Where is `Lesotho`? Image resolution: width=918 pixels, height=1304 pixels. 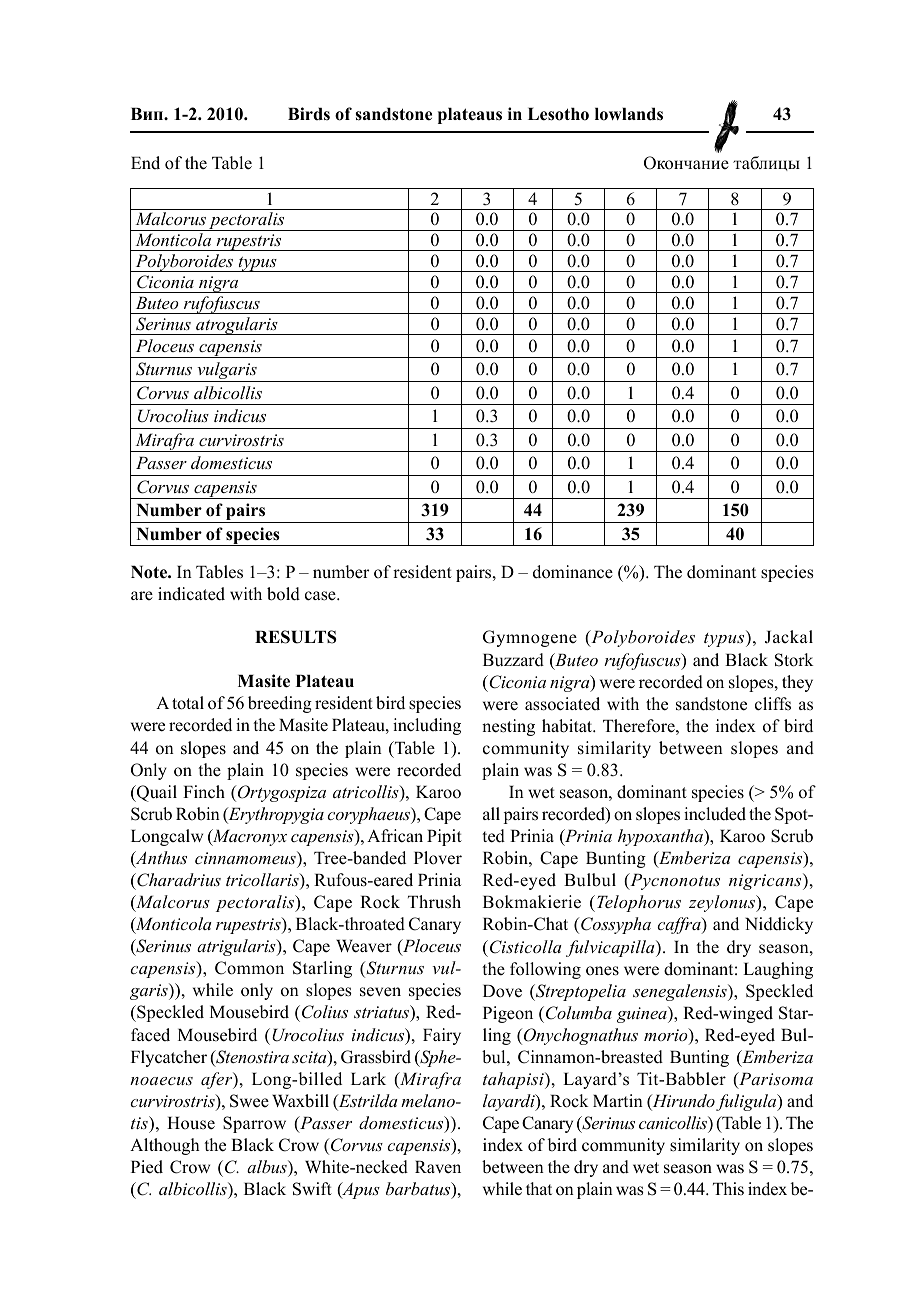
Lesotho is located at coordinates (558, 114).
